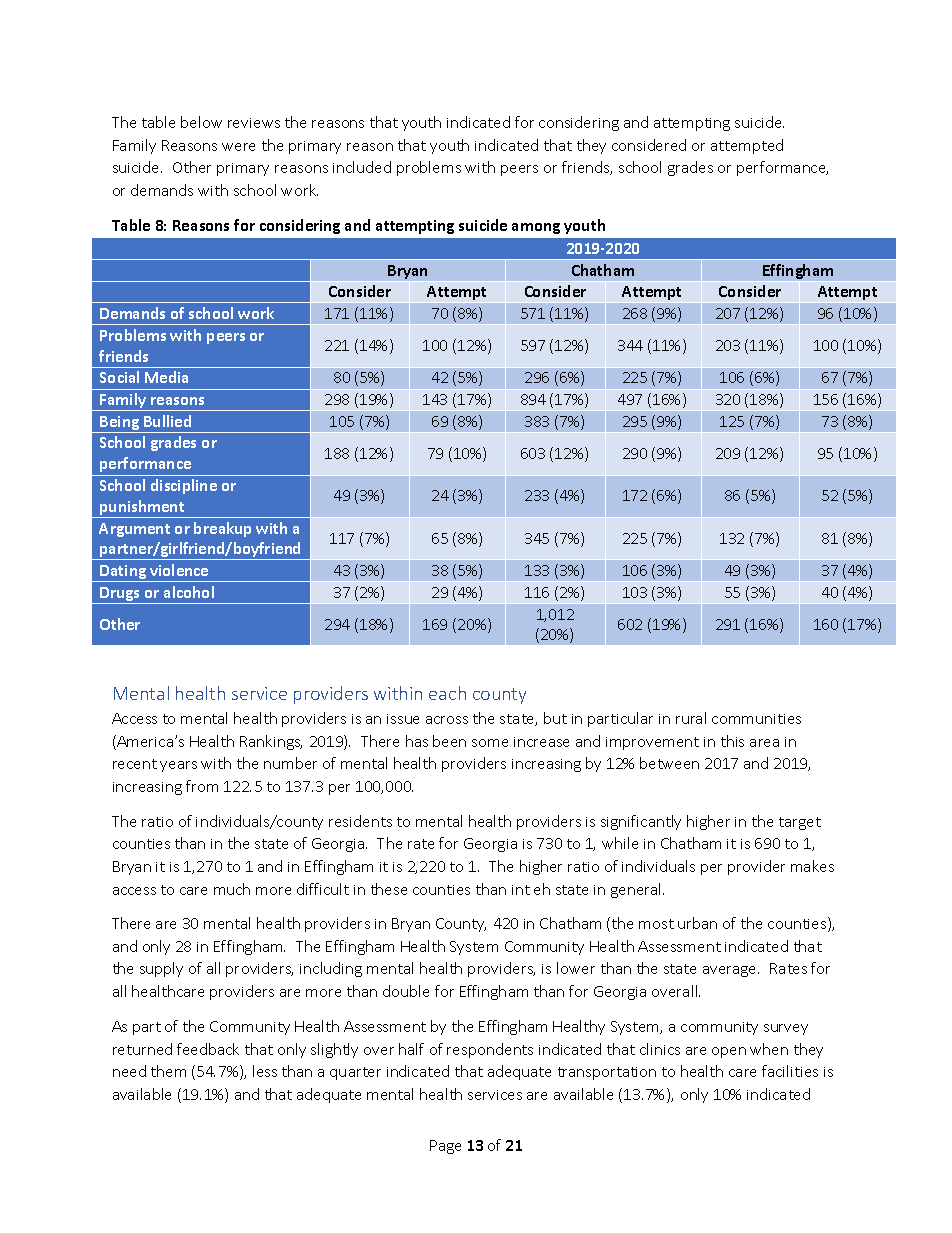 The width and height of the screenshot is (952, 1233). I want to click on urban, so click(697, 923).
